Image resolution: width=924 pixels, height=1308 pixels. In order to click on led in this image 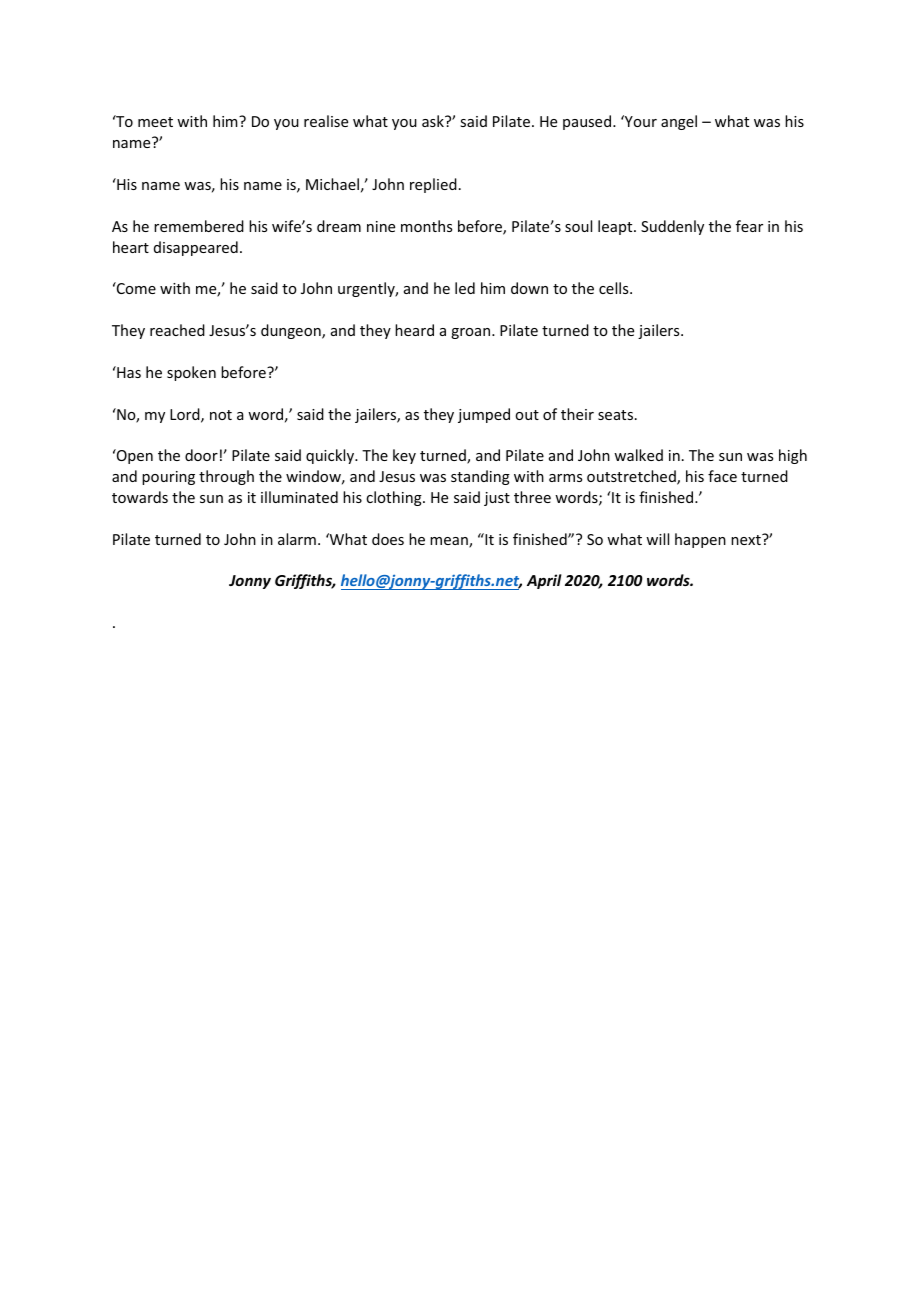, I will do `click(465, 288)`.
